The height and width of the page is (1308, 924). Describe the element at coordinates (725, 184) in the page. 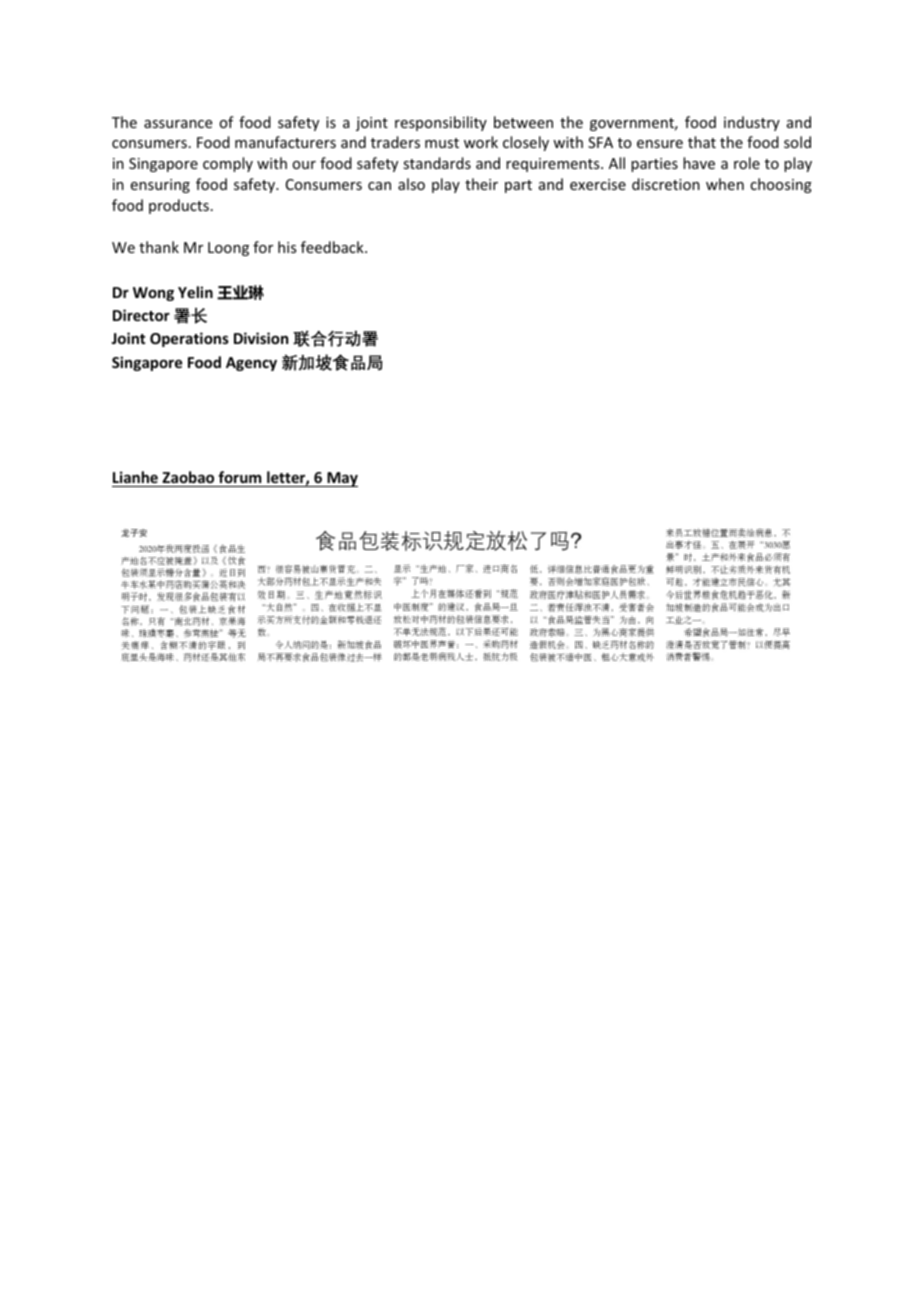

I see `when` at that location.
